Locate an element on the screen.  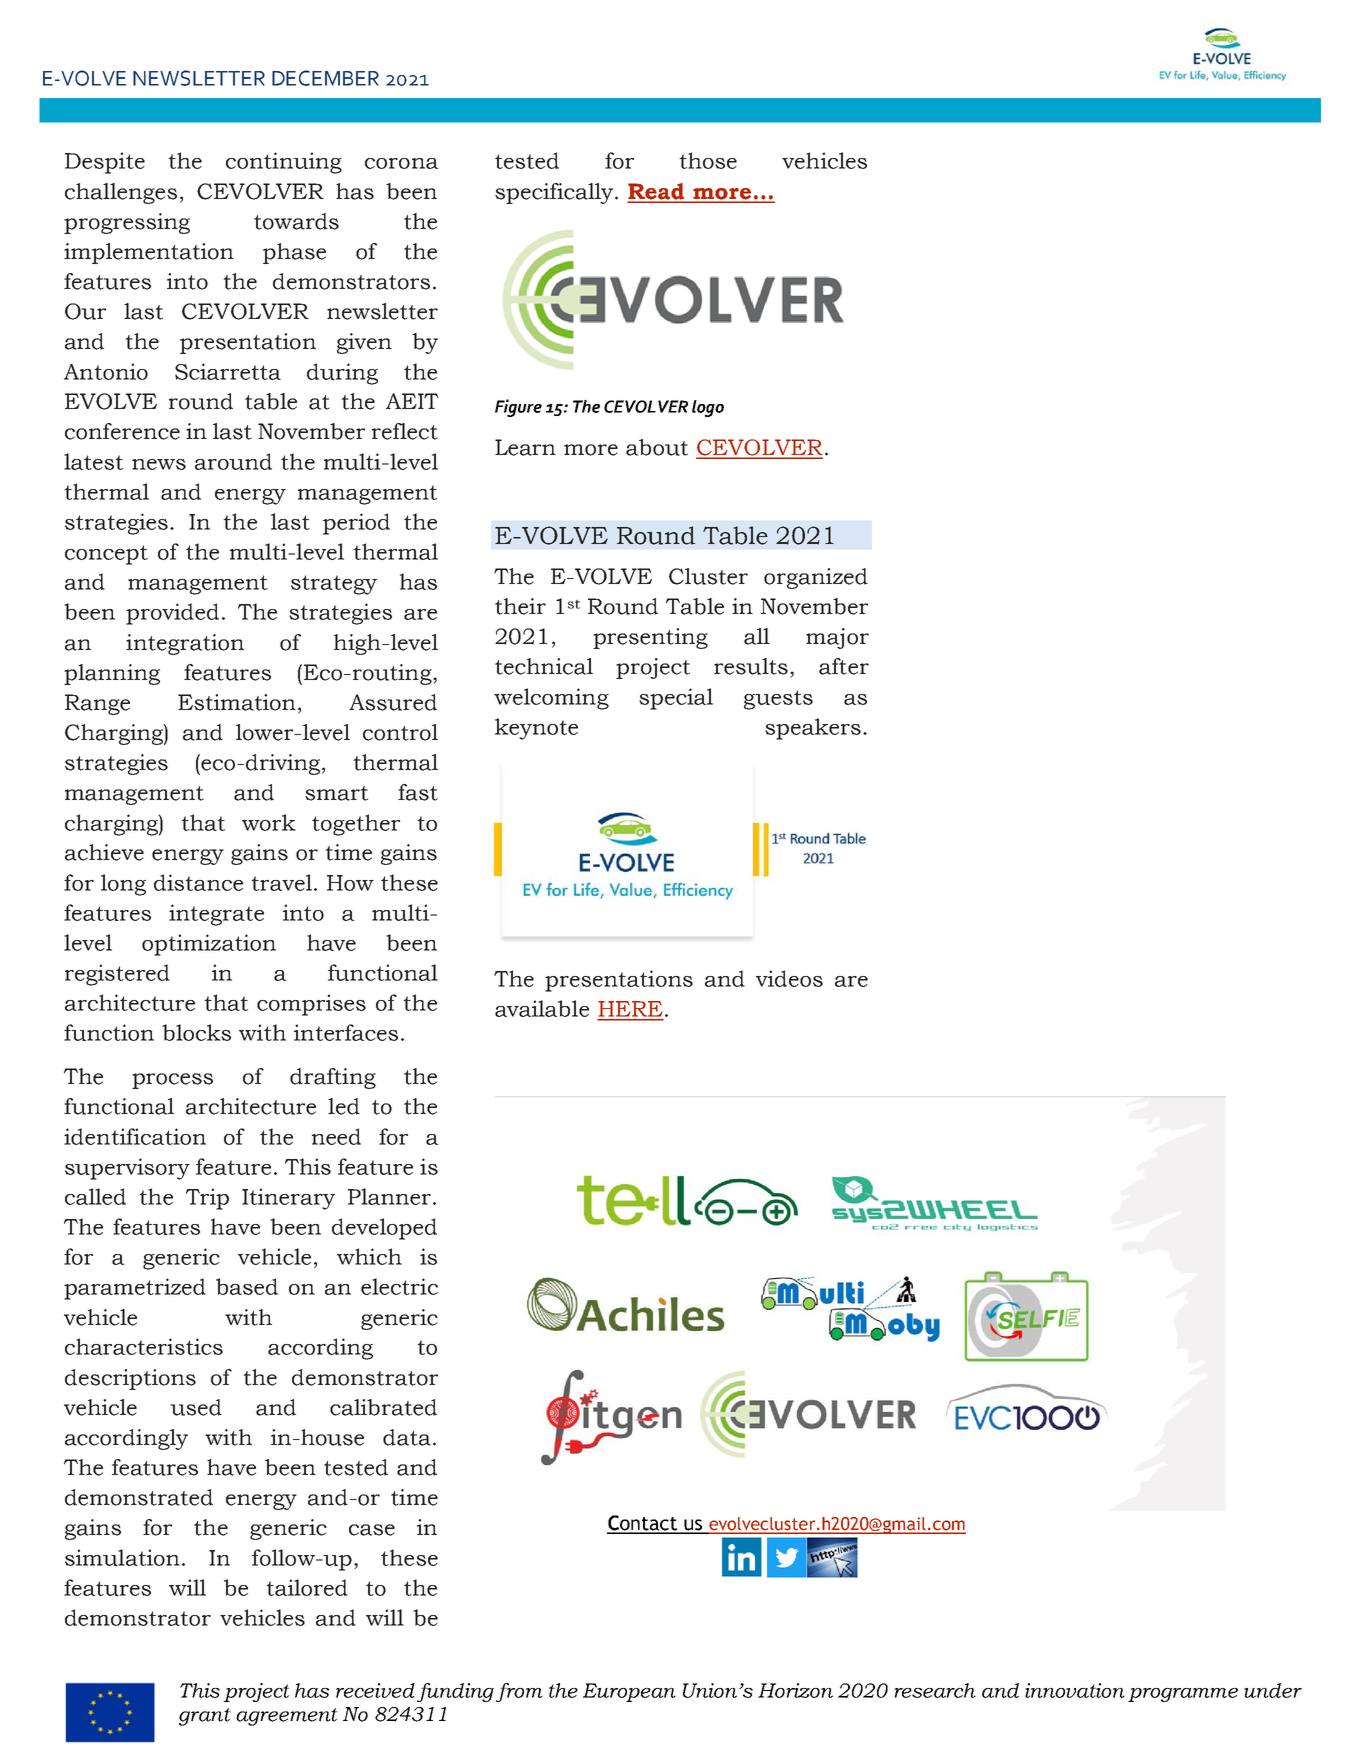
those is located at coordinates (708, 160).
